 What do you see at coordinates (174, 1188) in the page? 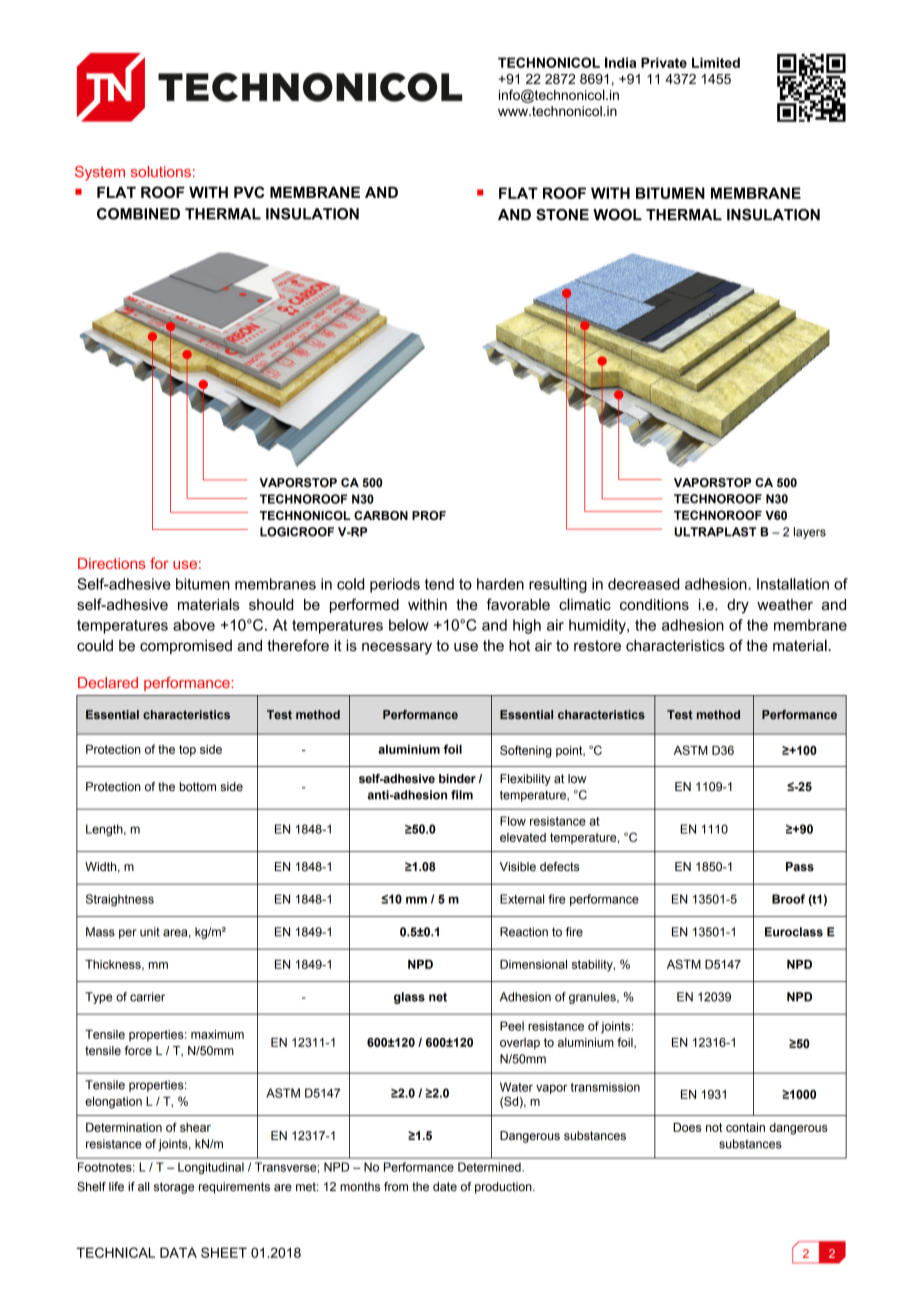
I see `storage` at bounding box center [174, 1188].
